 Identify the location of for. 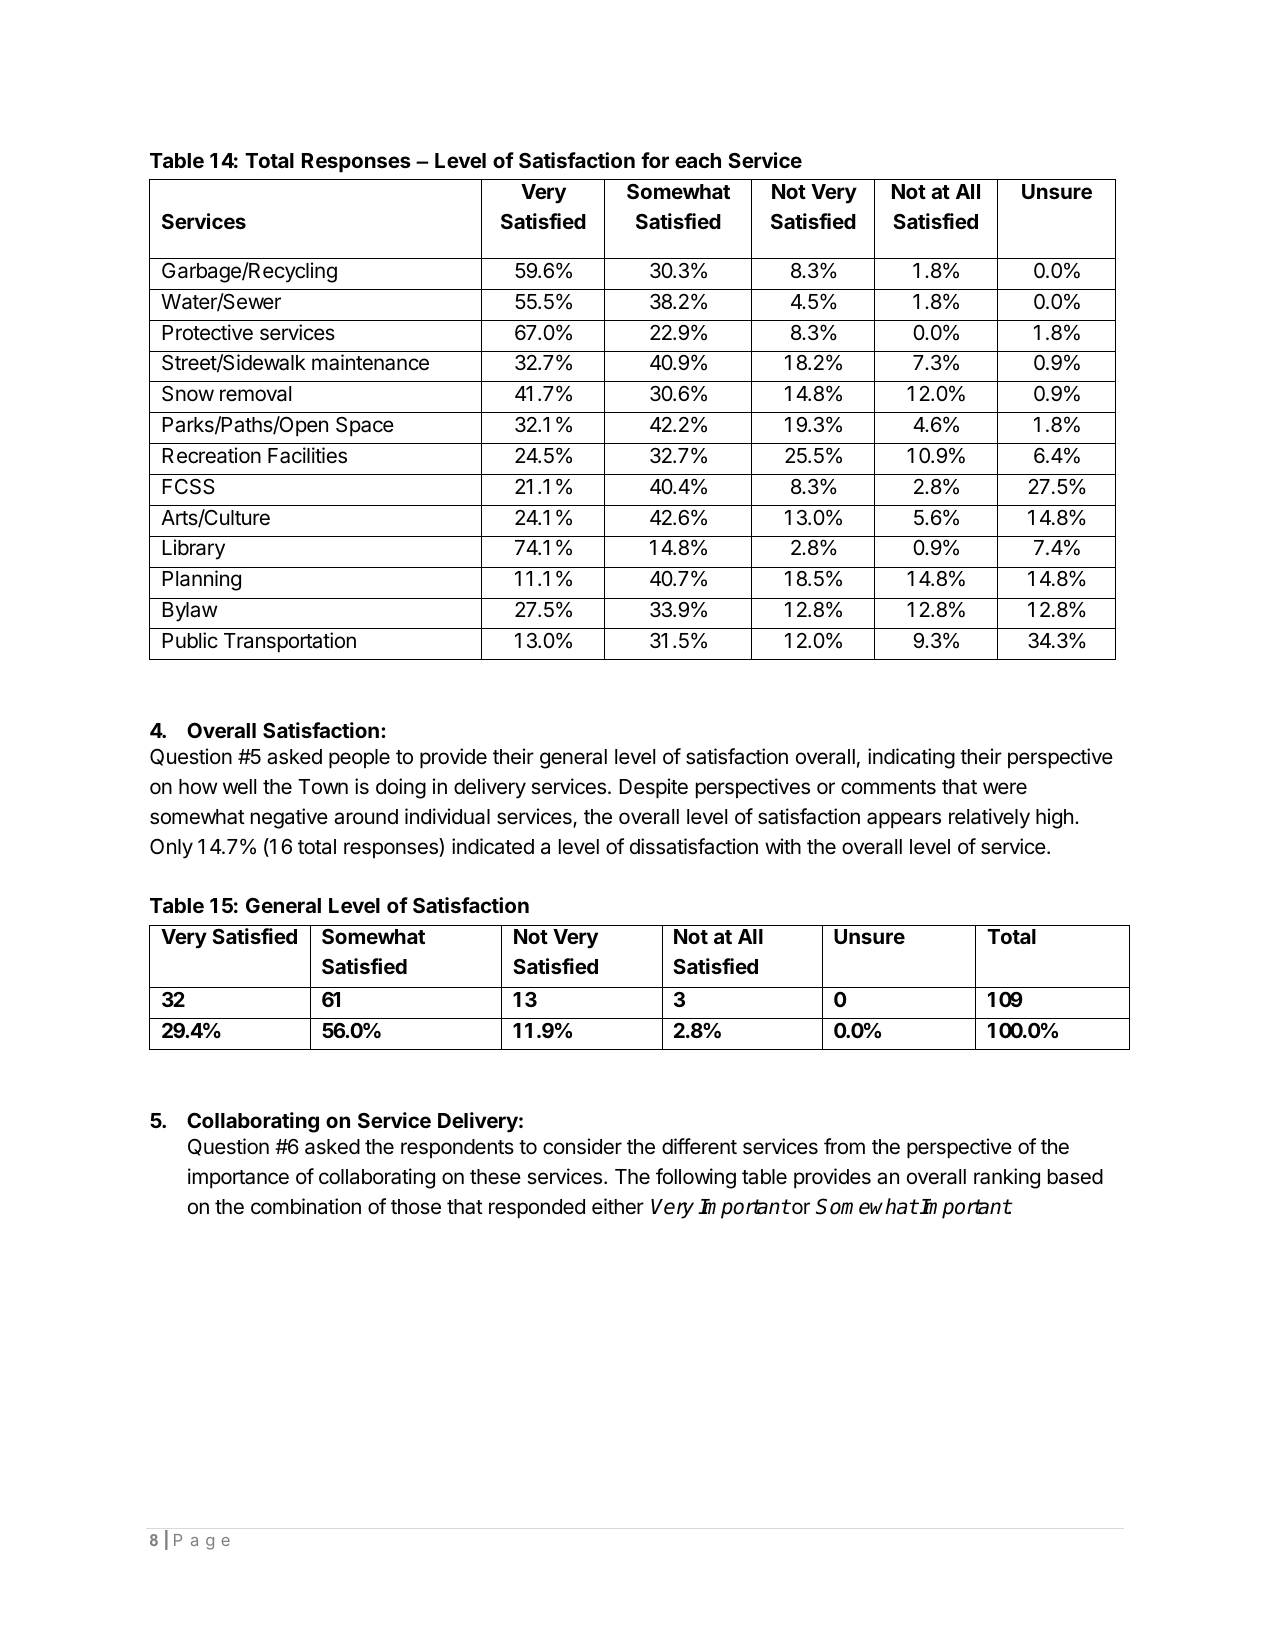
(655, 160).
